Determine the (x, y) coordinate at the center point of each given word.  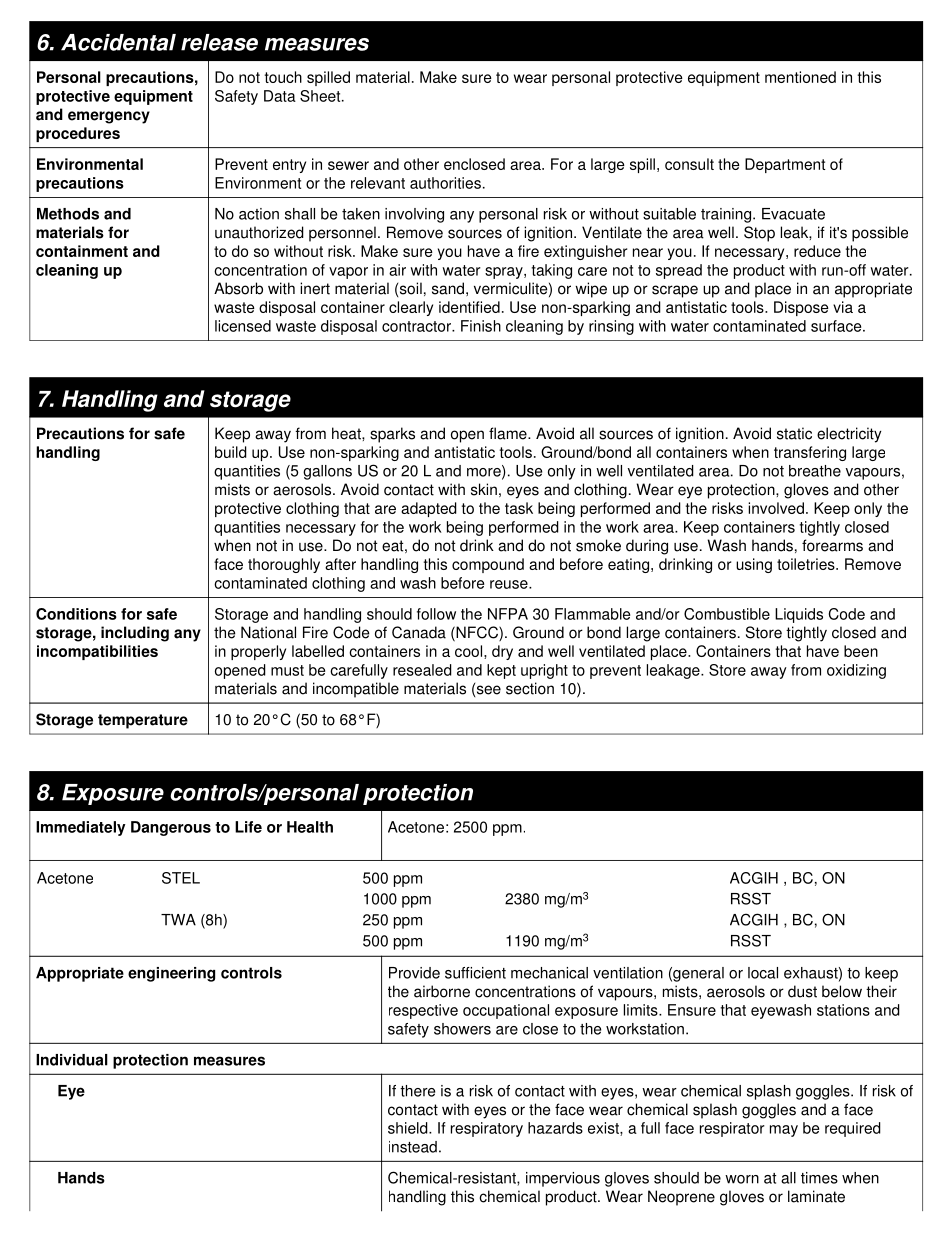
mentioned (800, 77)
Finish (481, 326)
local (763, 973)
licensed (243, 326)
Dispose (801, 308)
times (819, 1178)
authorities (445, 183)
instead (413, 1147)
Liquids (799, 615)
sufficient (475, 973)
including (135, 634)
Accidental (118, 42)
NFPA (508, 614)
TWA (178, 920)
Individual (72, 1060)
